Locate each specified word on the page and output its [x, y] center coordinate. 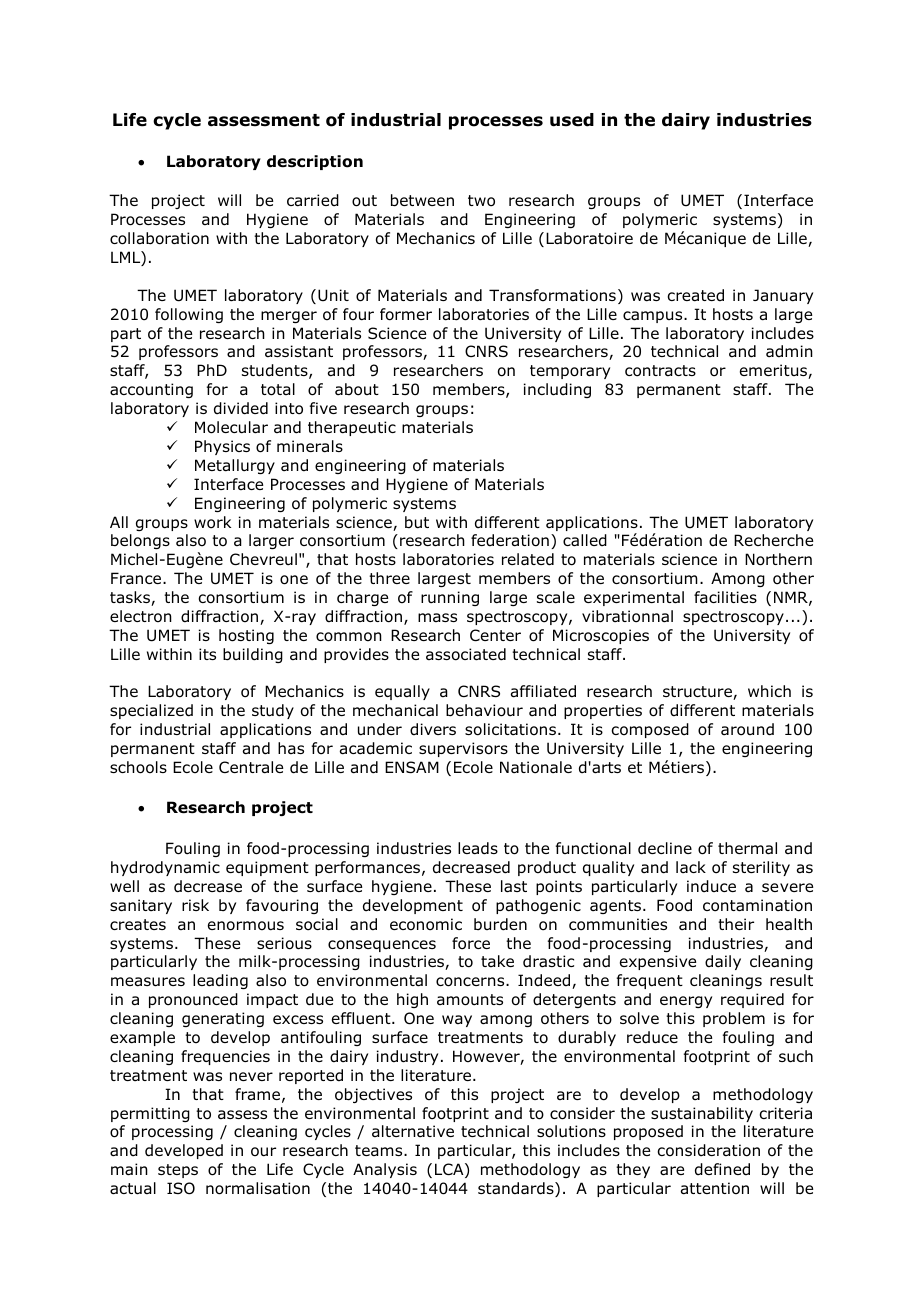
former [406, 314]
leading [220, 981]
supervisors [463, 749]
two [481, 201]
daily [723, 962]
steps [178, 1171]
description [315, 162]
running [450, 598]
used [572, 120]
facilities [725, 597]
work [212, 522]
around [747, 729]
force [471, 943]
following [189, 315]
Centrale [251, 767]
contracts [660, 371]
